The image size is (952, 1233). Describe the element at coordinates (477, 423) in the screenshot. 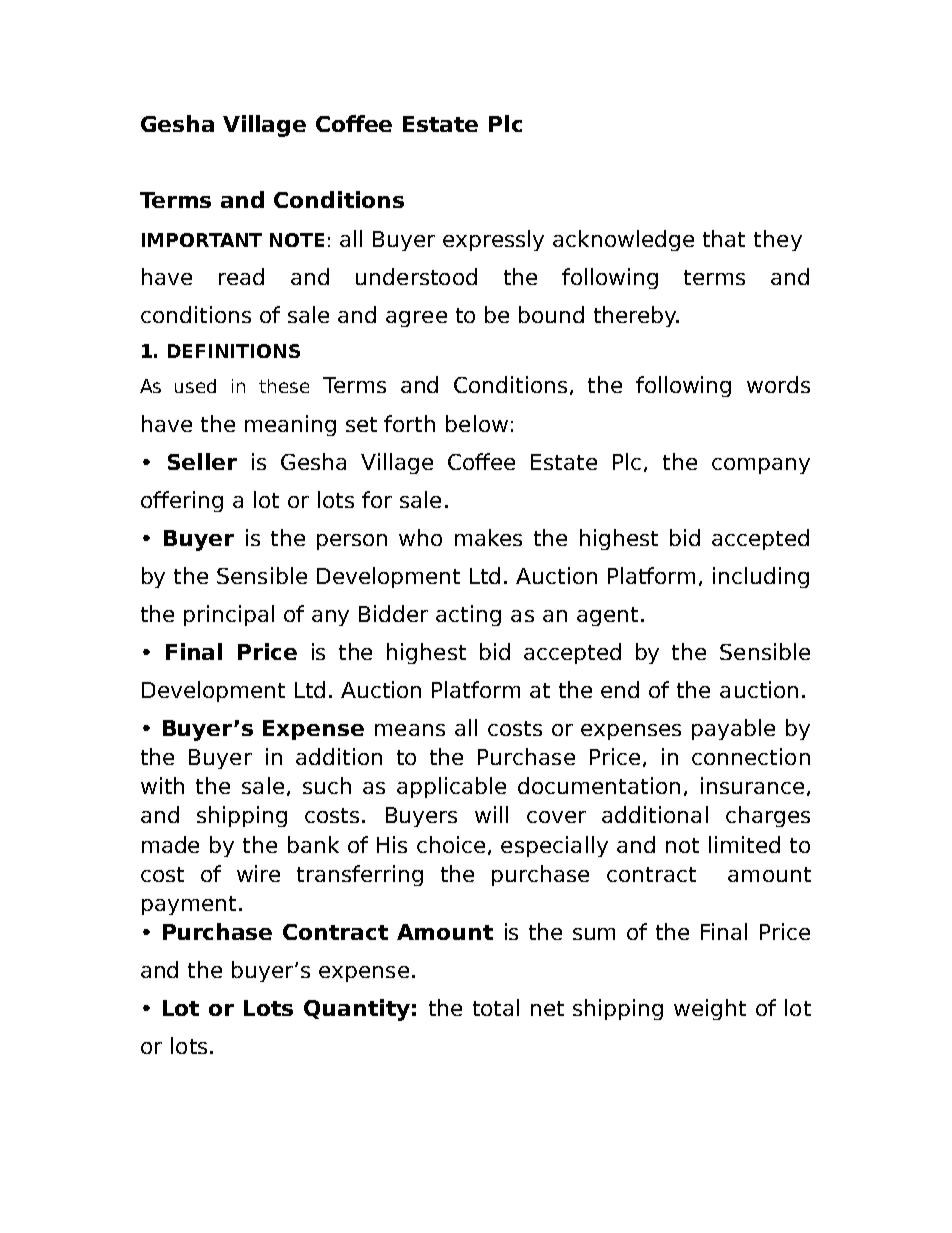

I see `below` at that location.
